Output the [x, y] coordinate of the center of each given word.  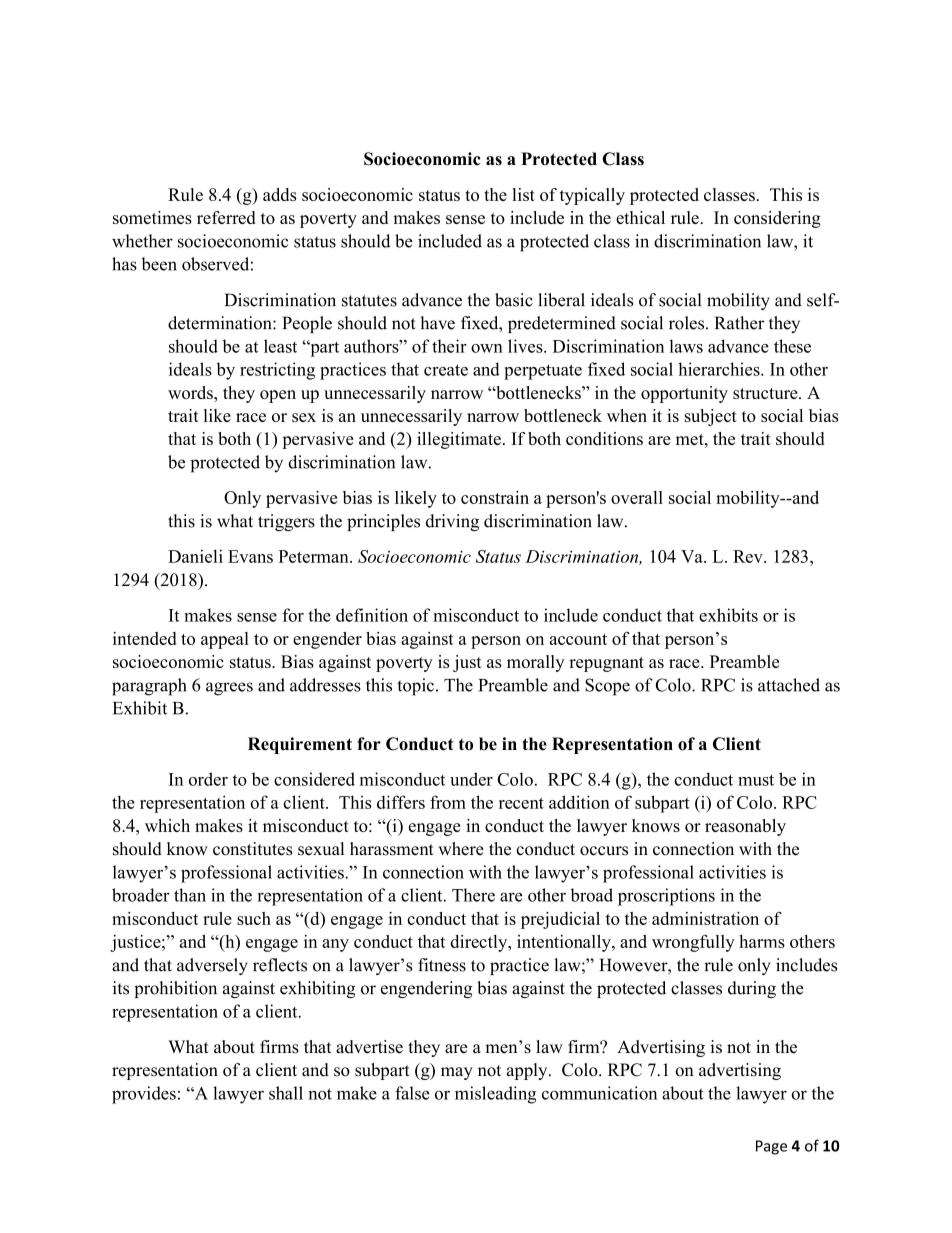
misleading [495, 1095]
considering [777, 219]
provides [144, 1095]
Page [771, 1147]
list [524, 194]
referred [226, 217]
